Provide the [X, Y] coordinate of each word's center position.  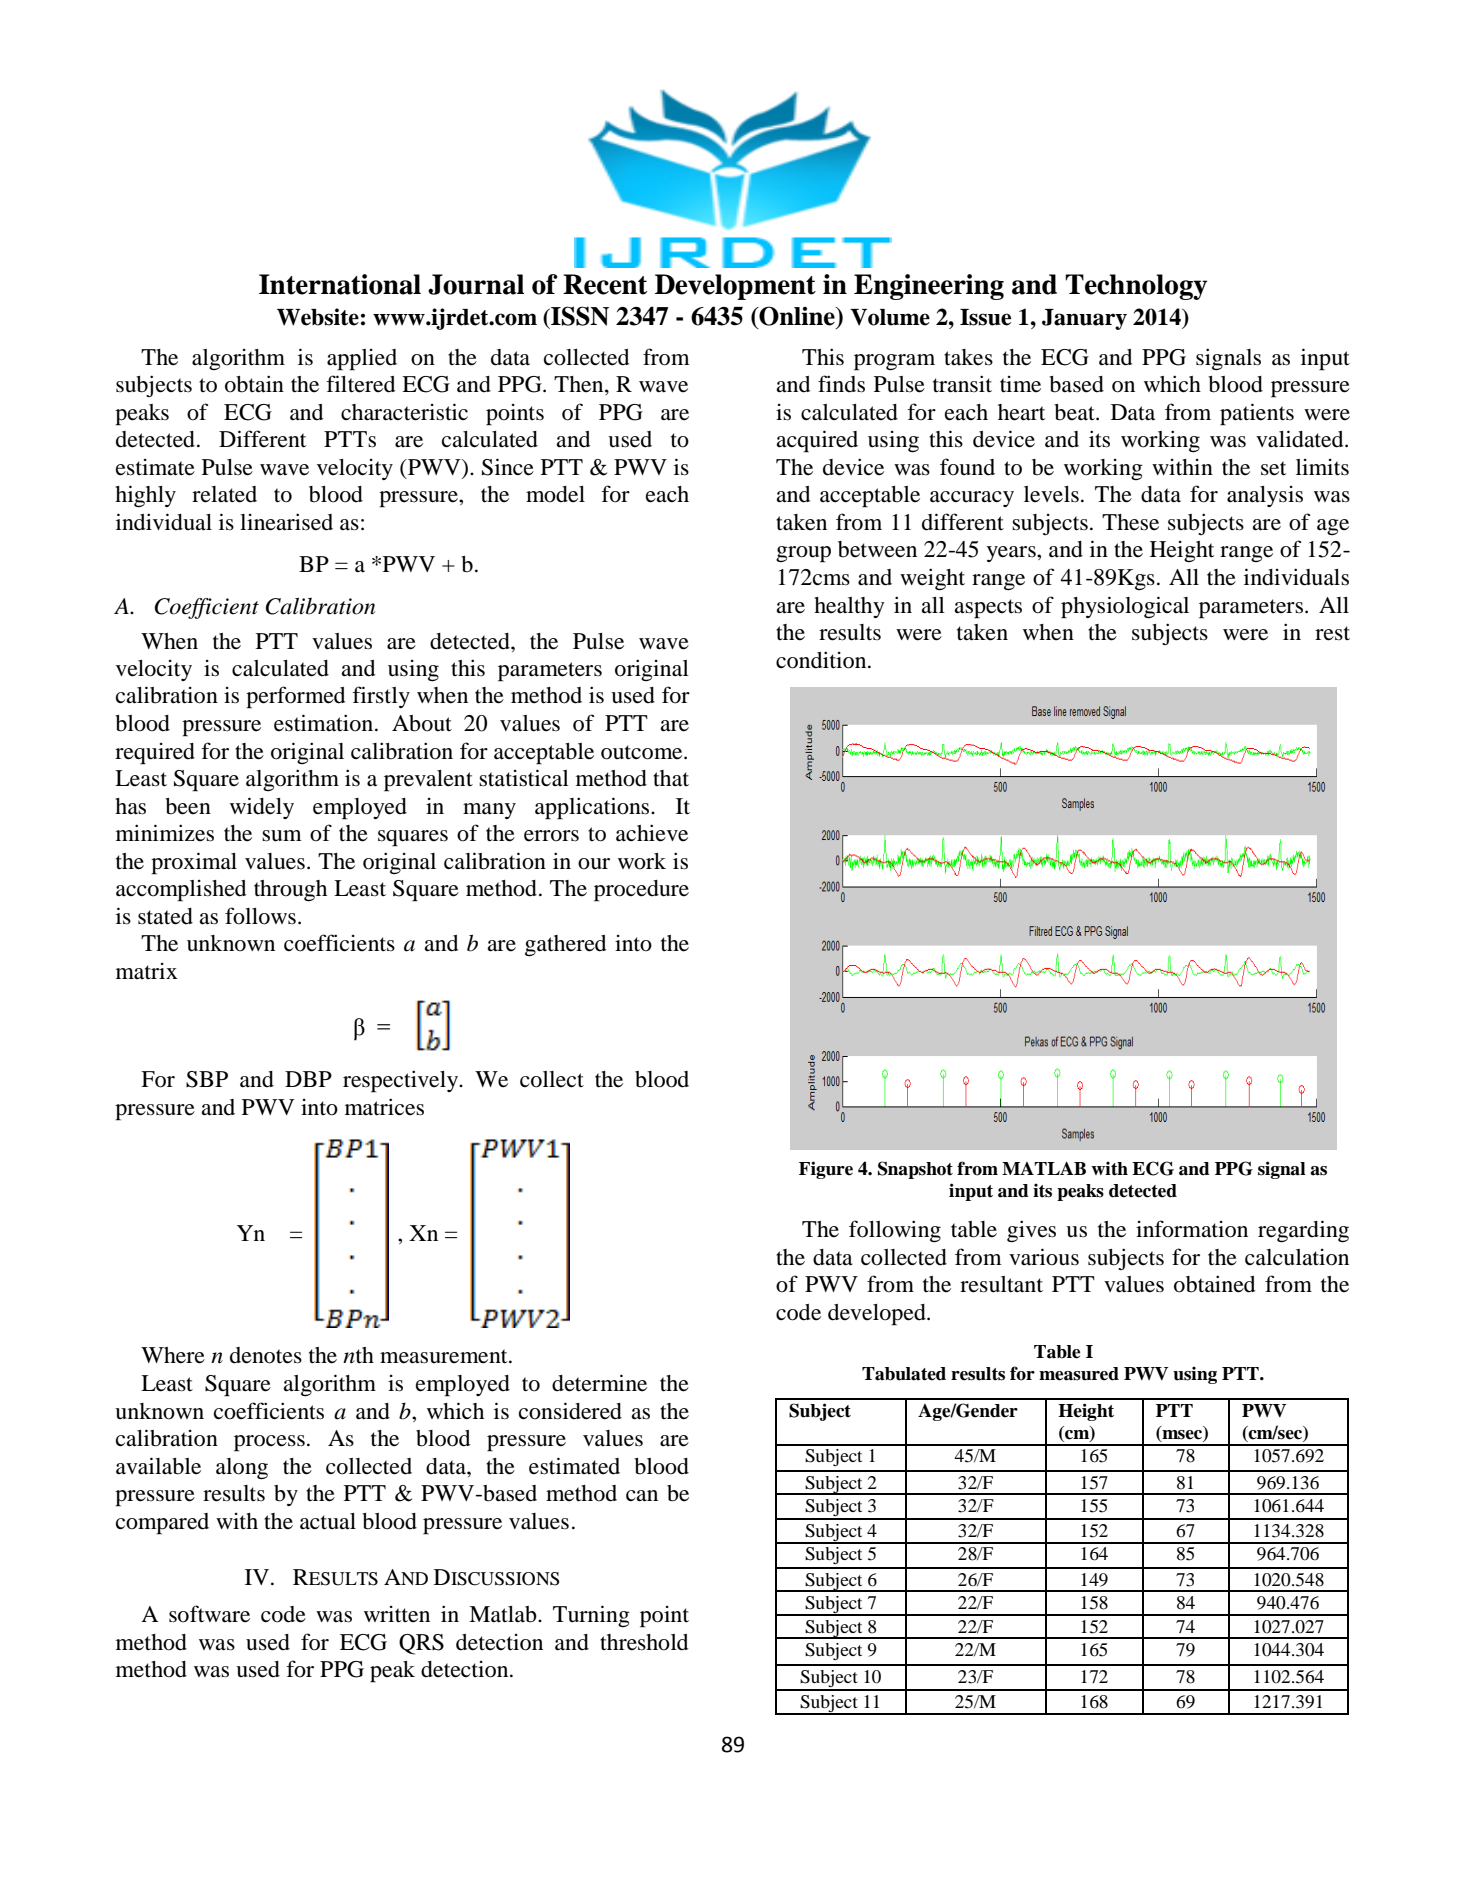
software [209, 1614]
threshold [644, 1642]
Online [797, 316]
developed [878, 1315]
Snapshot [915, 1170]
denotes [266, 1355]
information [1192, 1229]
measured [1079, 1374]
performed [295, 697]
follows [260, 916]
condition [822, 660]
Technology [1136, 287]
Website [318, 317]
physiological [1125, 607]
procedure [641, 891]
